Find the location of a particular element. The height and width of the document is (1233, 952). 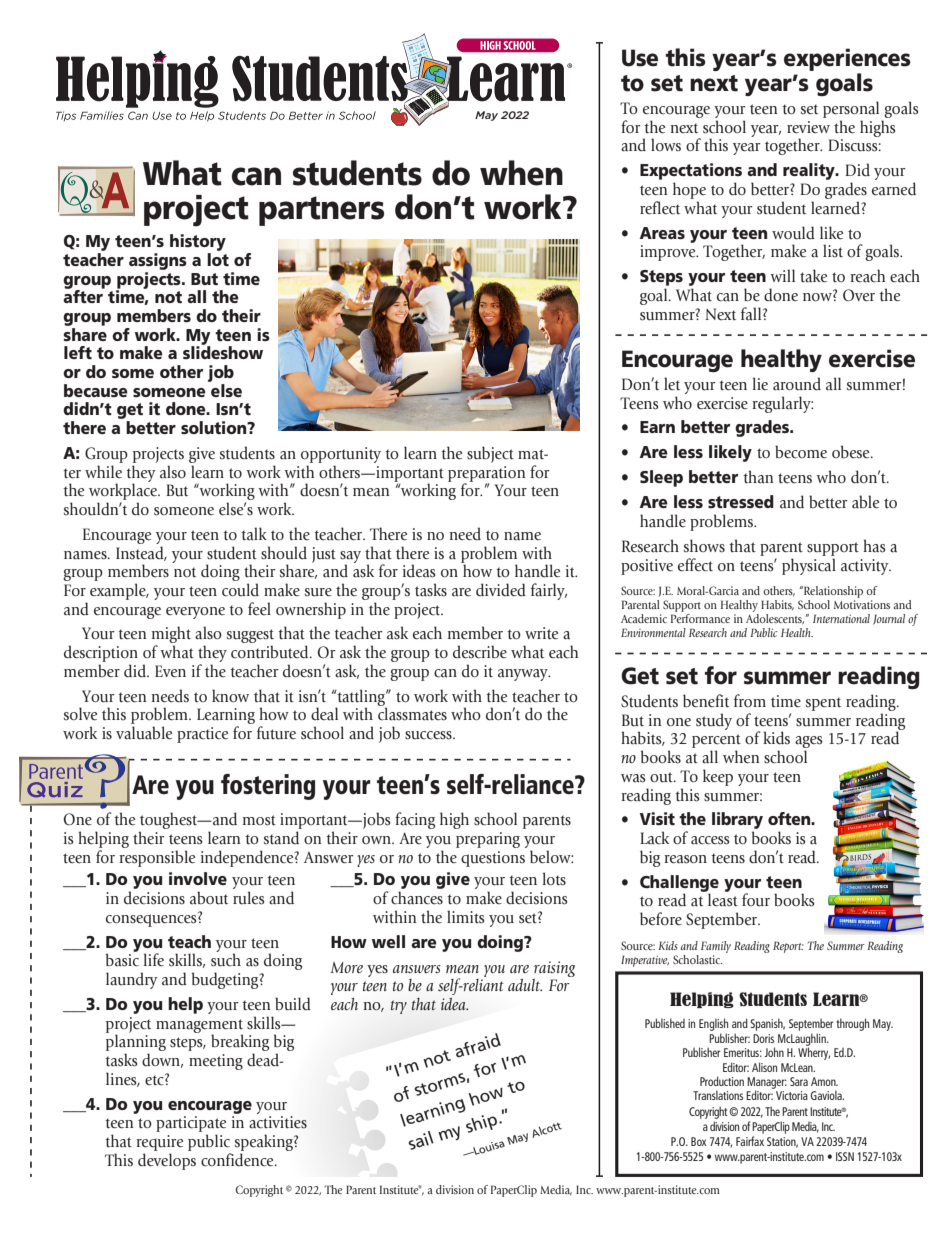

lows is located at coordinates (666, 145).
